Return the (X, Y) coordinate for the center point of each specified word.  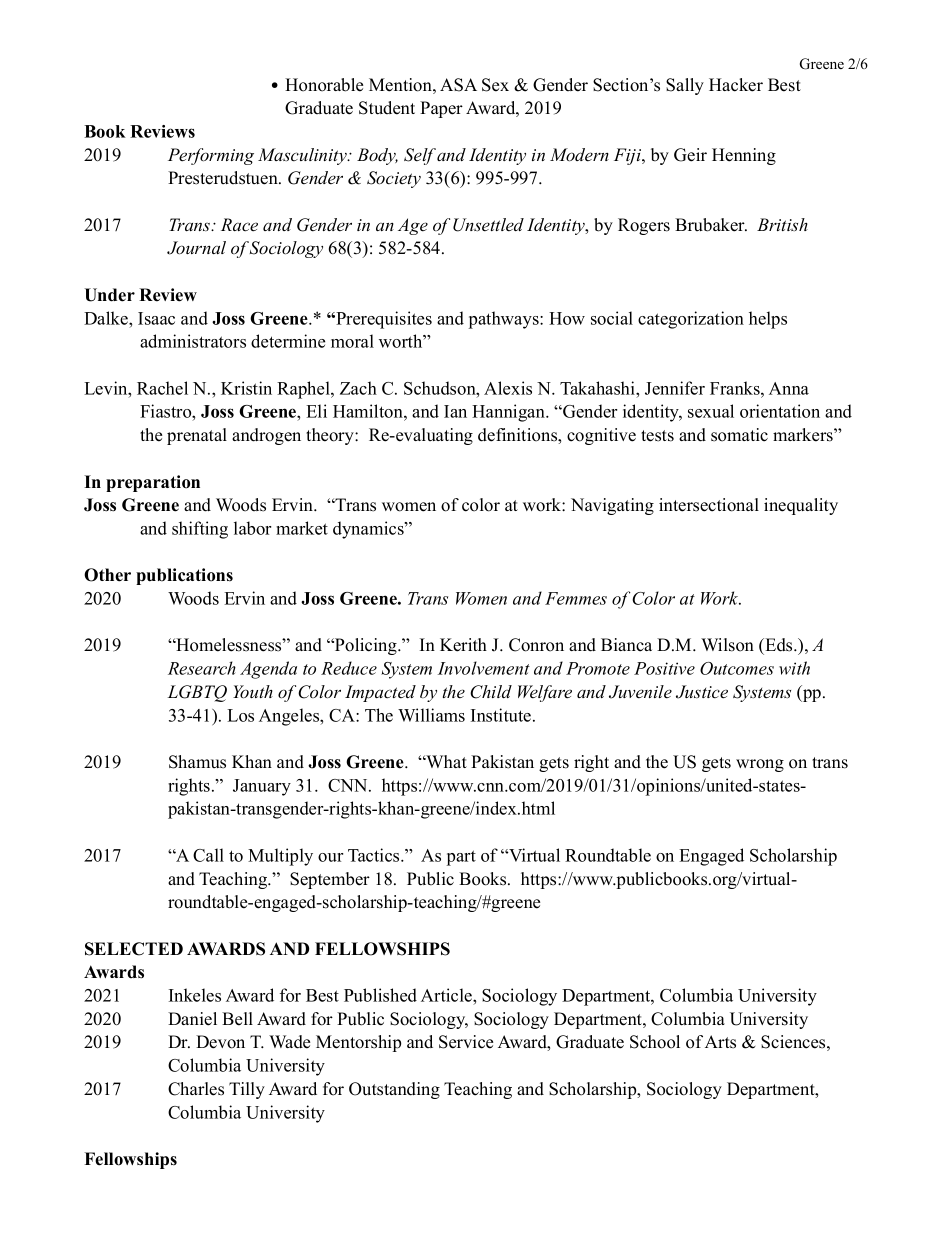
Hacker (736, 85)
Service (466, 1042)
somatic (739, 435)
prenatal (197, 436)
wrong (760, 765)
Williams (431, 715)
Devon (220, 1042)
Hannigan (509, 413)
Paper (441, 109)
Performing (211, 156)
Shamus (197, 762)
